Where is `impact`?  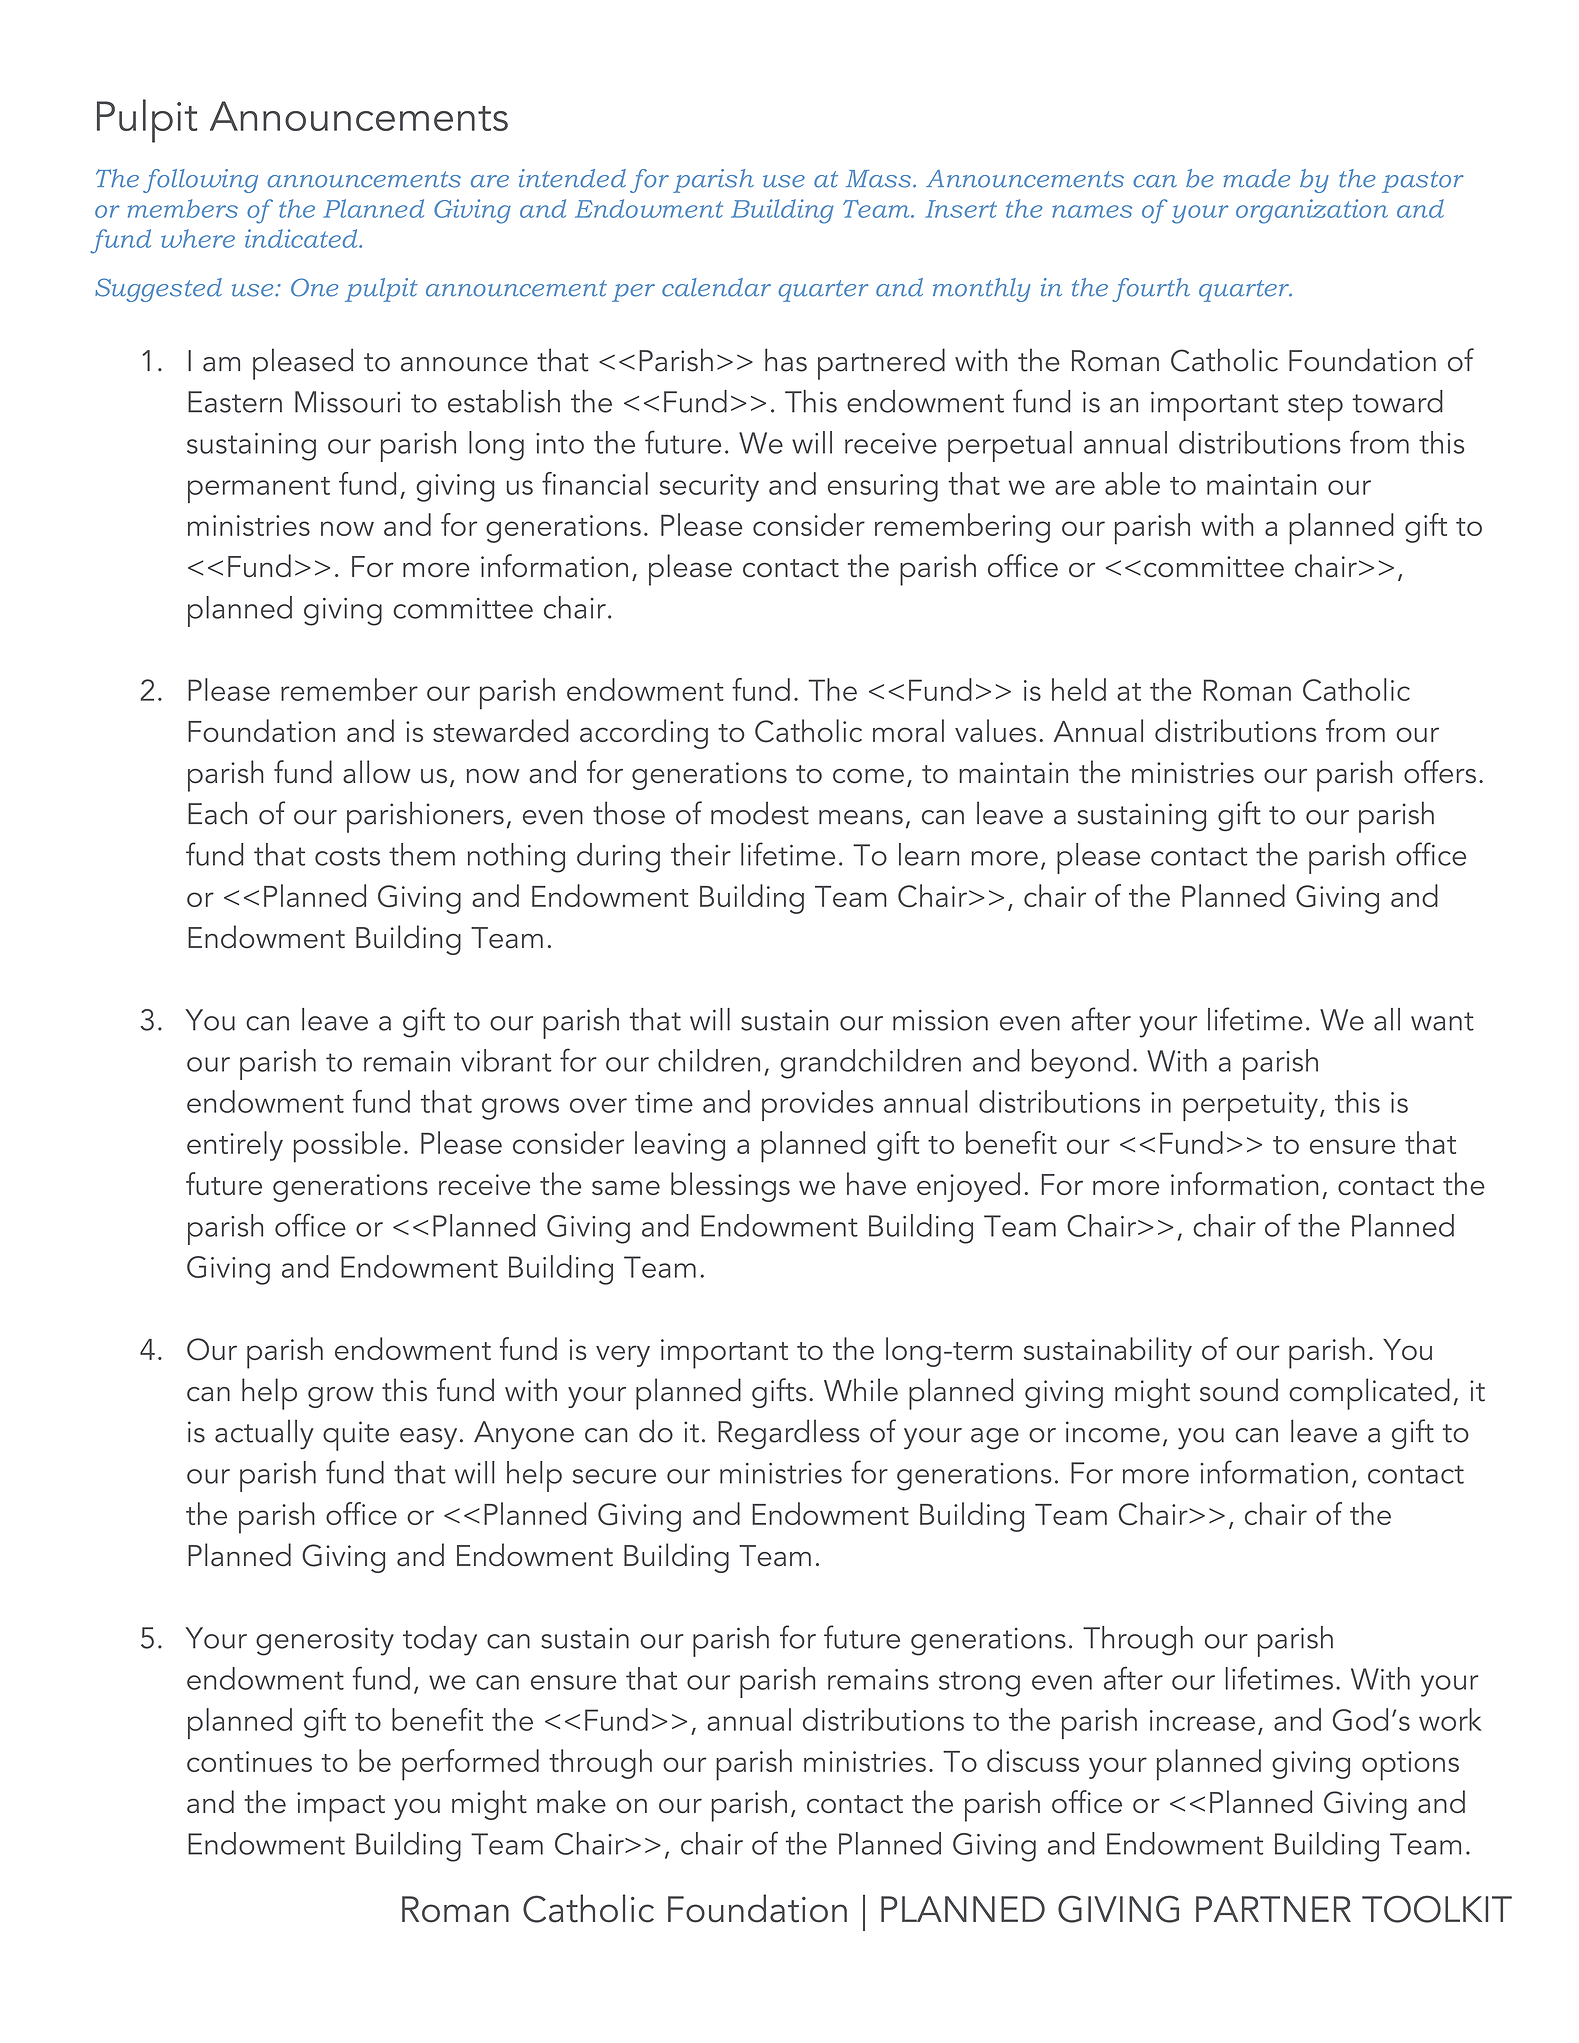
impact is located at coordinates (341, 1807).
